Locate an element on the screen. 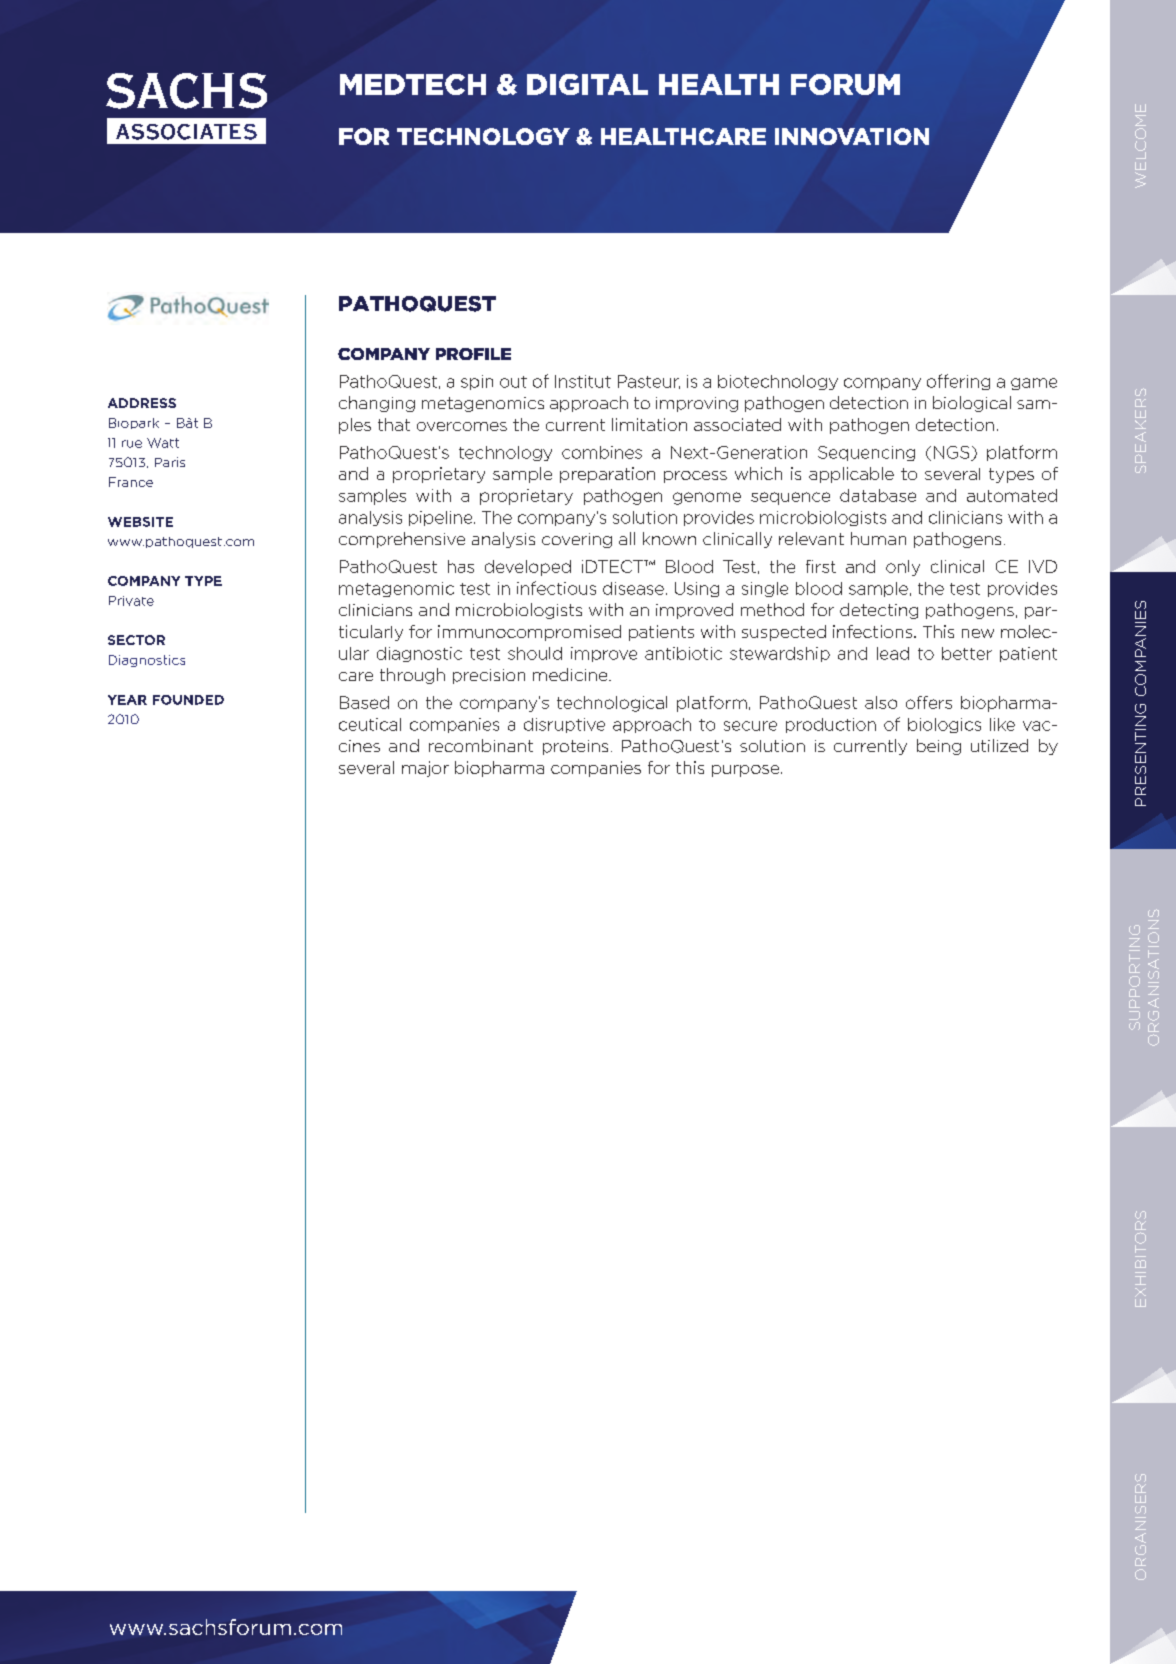 This screenshot has height=1664, width=1176. DIGITAL is located at coordinates (587, 84).
